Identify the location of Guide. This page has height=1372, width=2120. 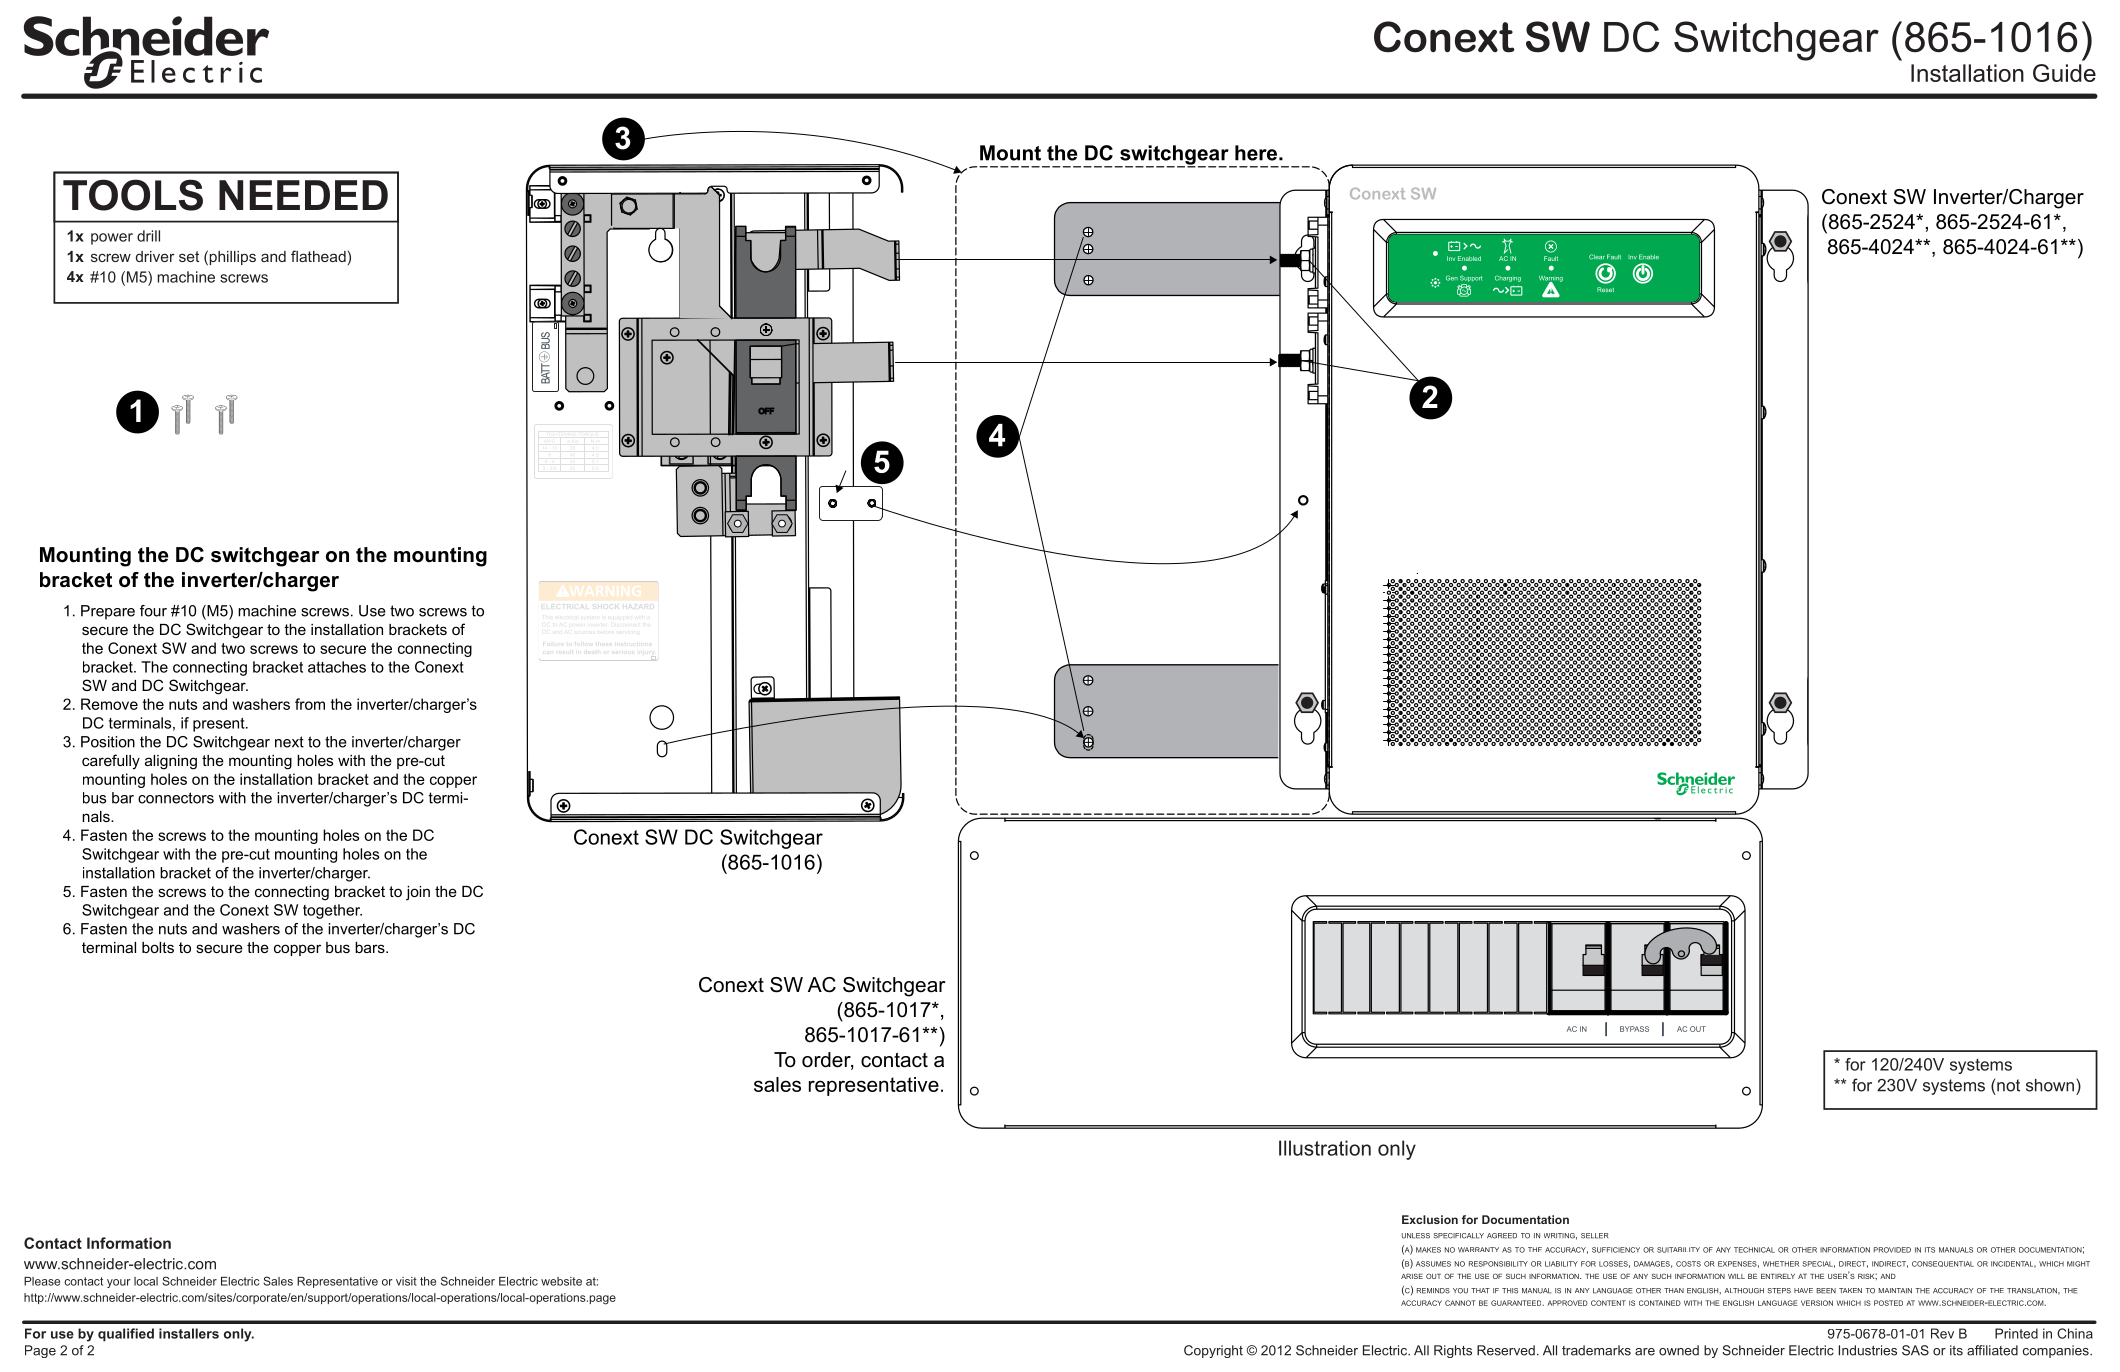
(2064, 73).
